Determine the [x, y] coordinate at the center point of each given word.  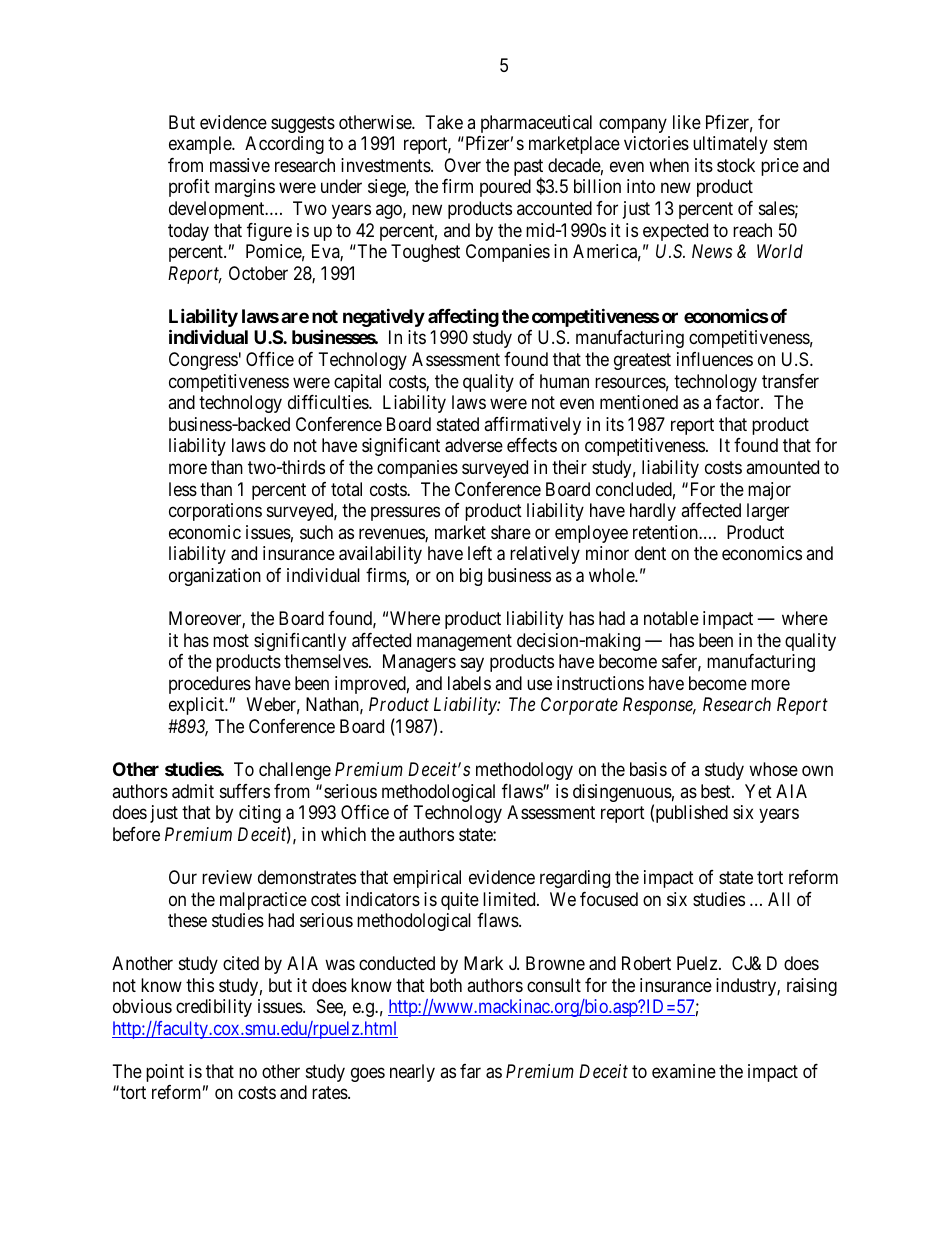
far [470, 1071]
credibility [214, 1008]
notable [671, 618]
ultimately [730, 145]
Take [444, 122]
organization [215, 577]
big [471, 577]
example [201, 145]
